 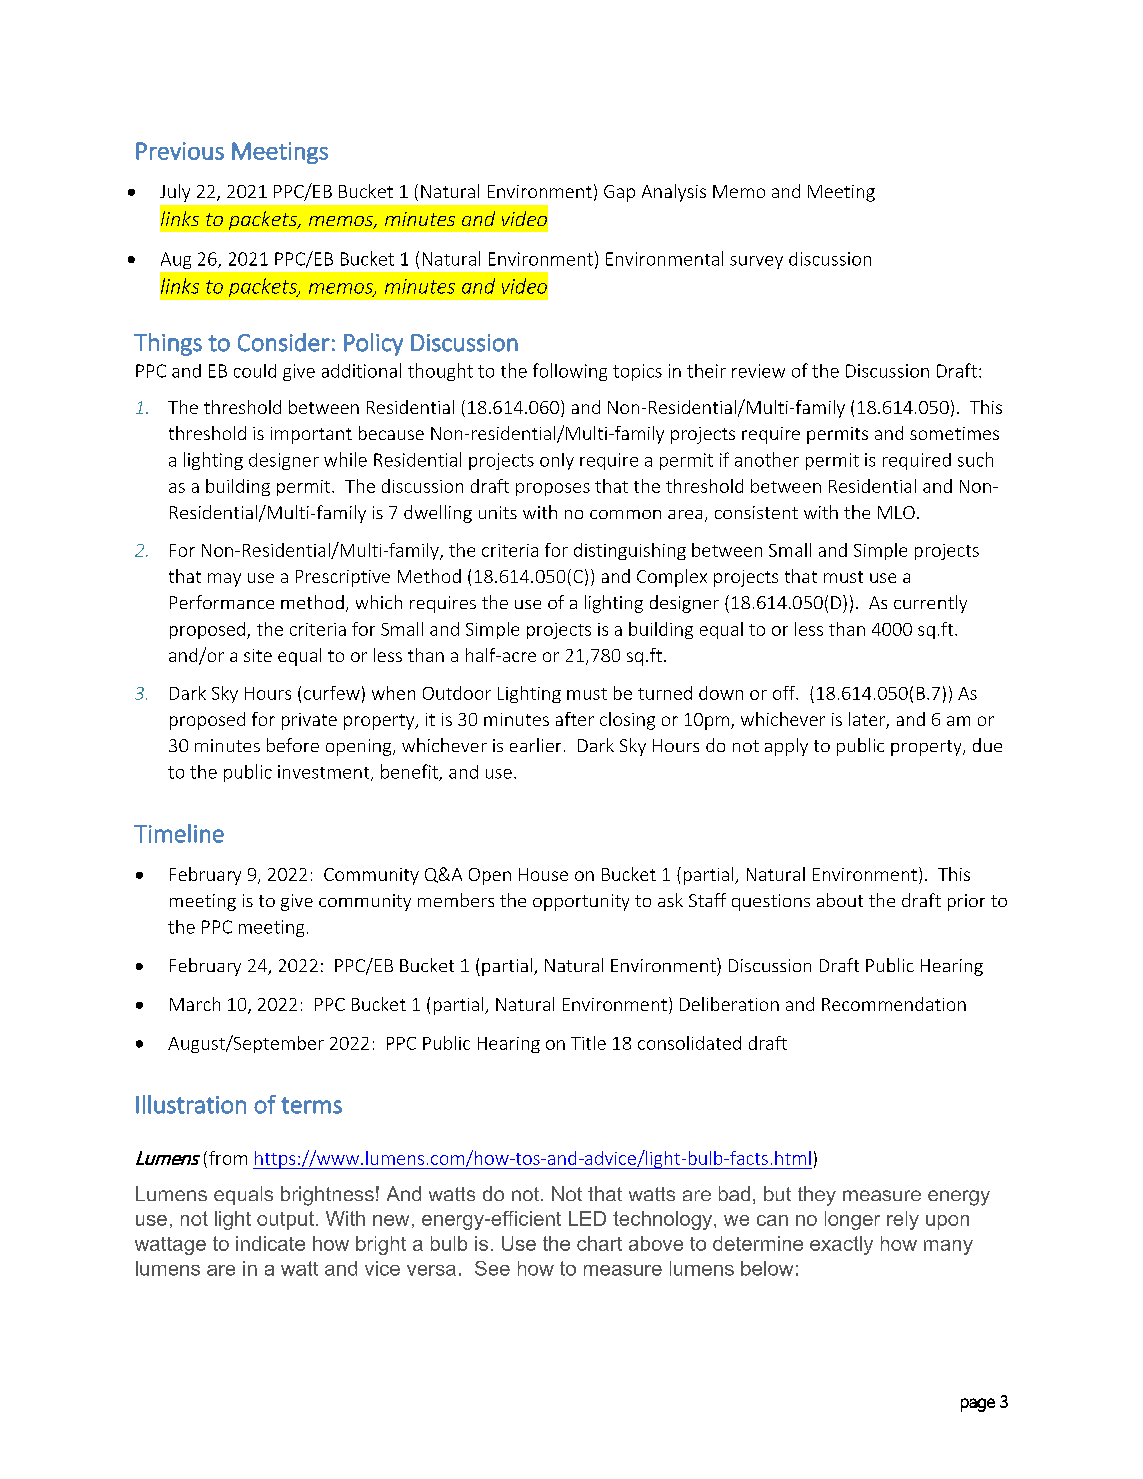 What do you see at coordinates (535, 745) in the screenshot?
I see `earlier` at bounding box center [535, 745].
